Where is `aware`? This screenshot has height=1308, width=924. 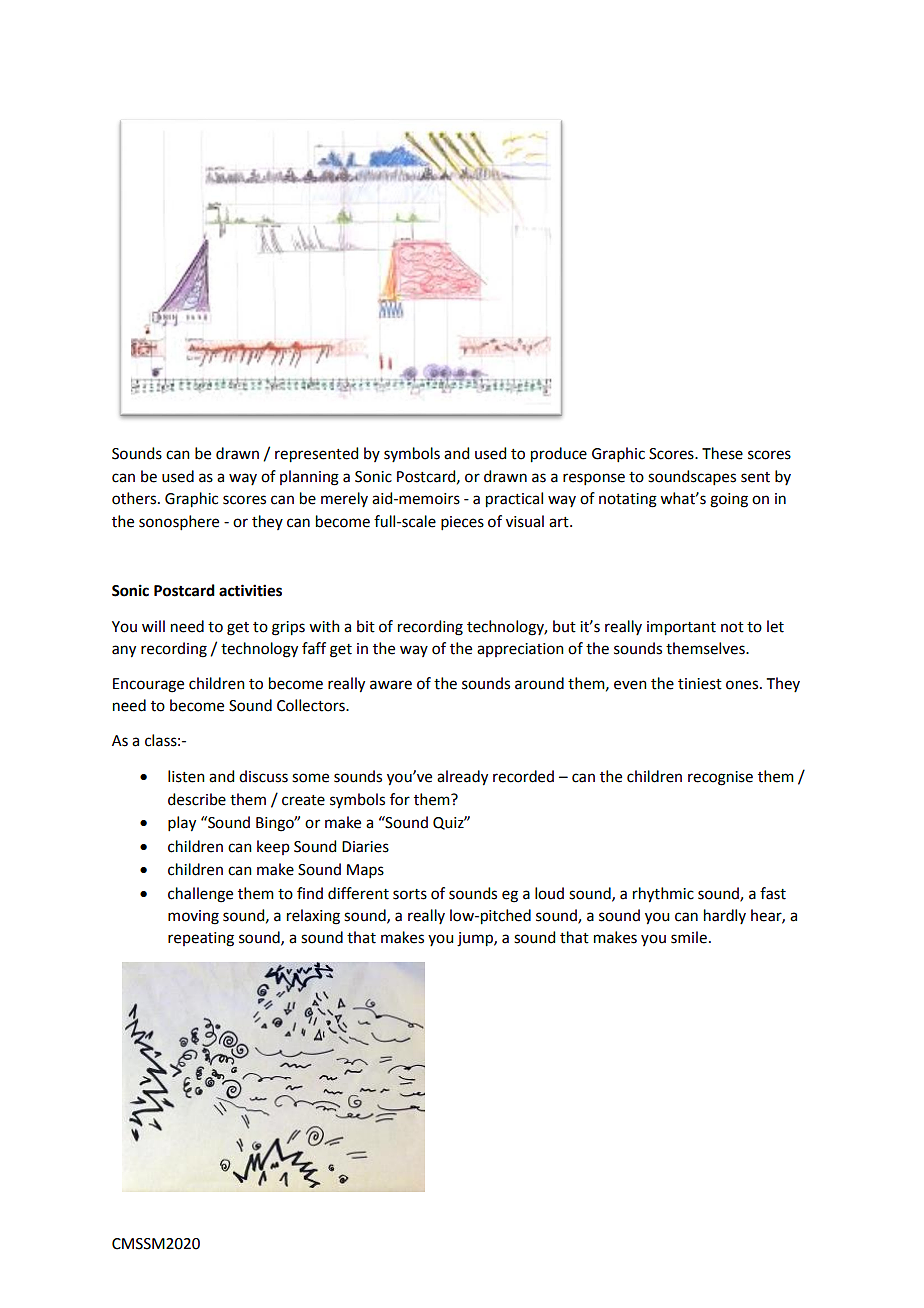 aware is located at coordinates (391, 685).
